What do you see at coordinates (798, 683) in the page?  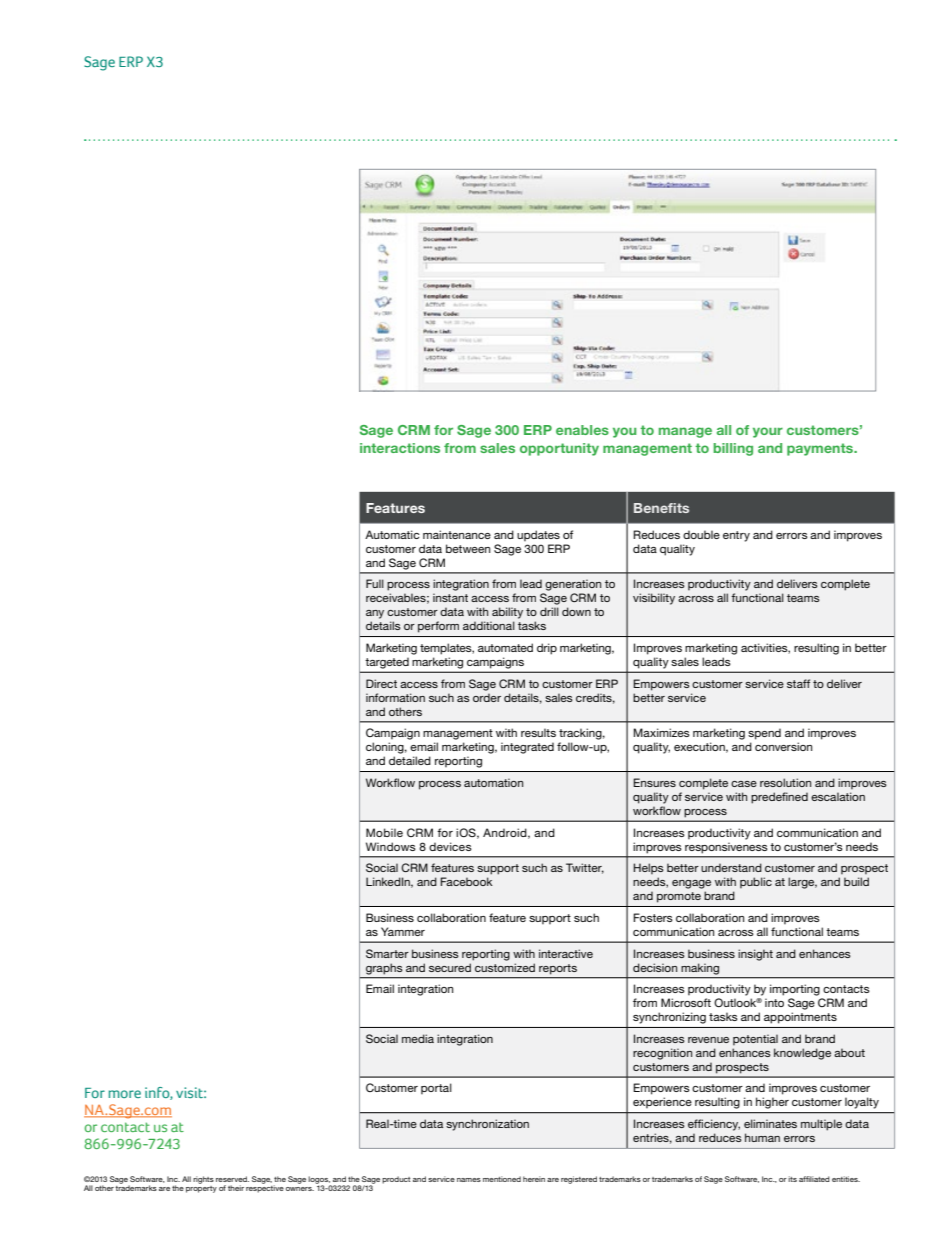 I see `staff` at bounding box center [798, 683].
